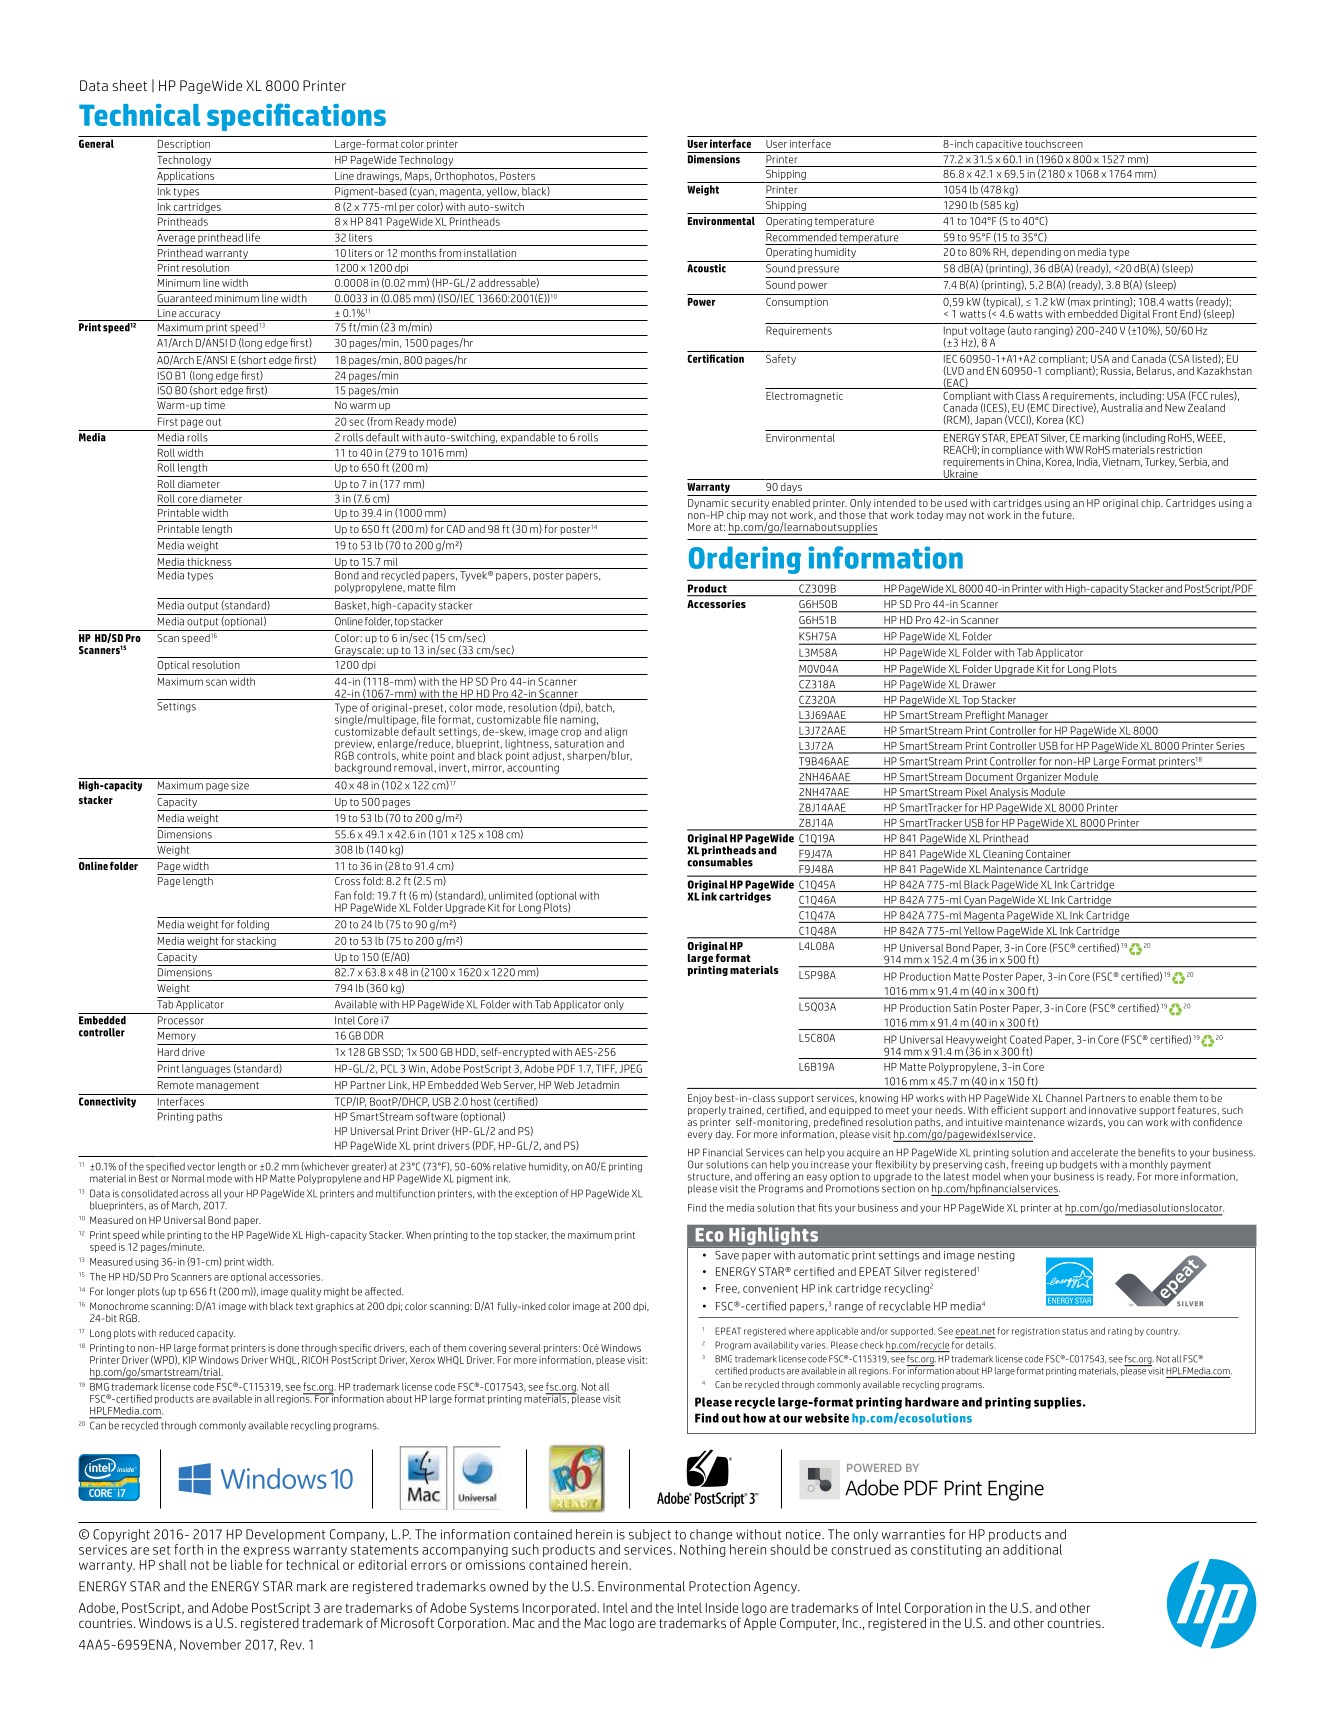  Describe the element at coordinates (745, 560) in the screenshot. I see `Ordering` at that location.
